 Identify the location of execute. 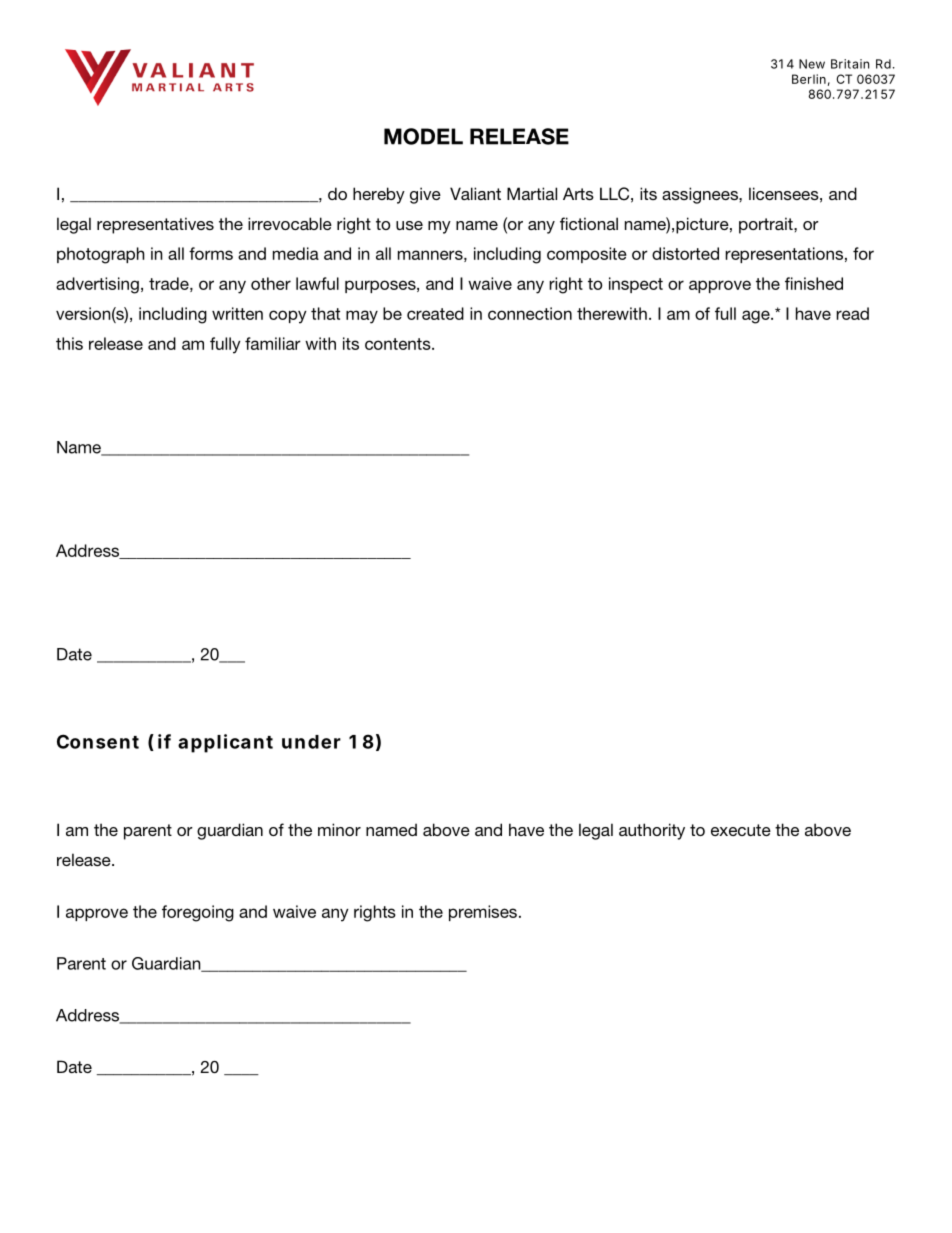
(741, 830).
